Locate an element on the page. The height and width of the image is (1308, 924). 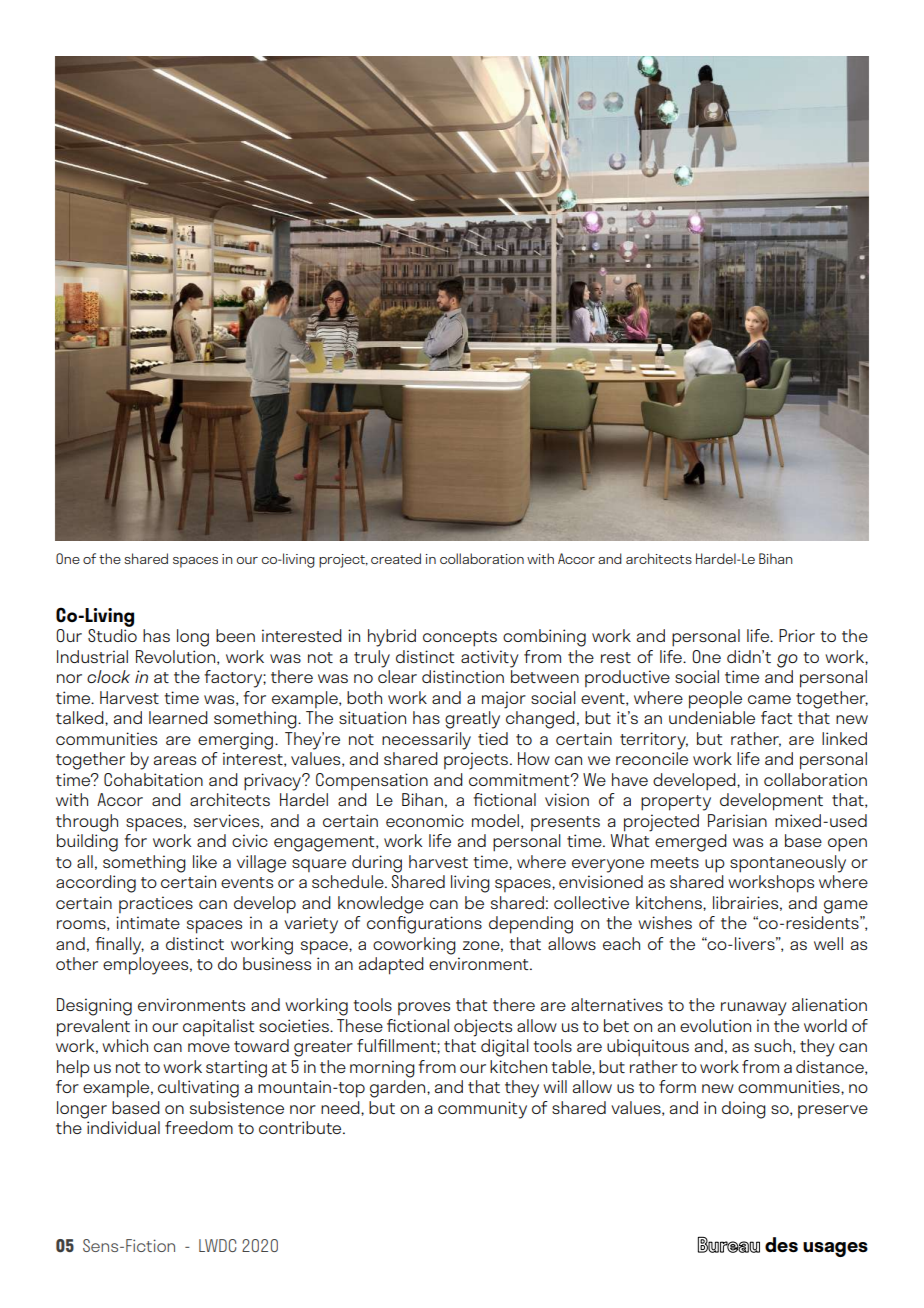
capitalist is located at coordinates (218, 1028).
